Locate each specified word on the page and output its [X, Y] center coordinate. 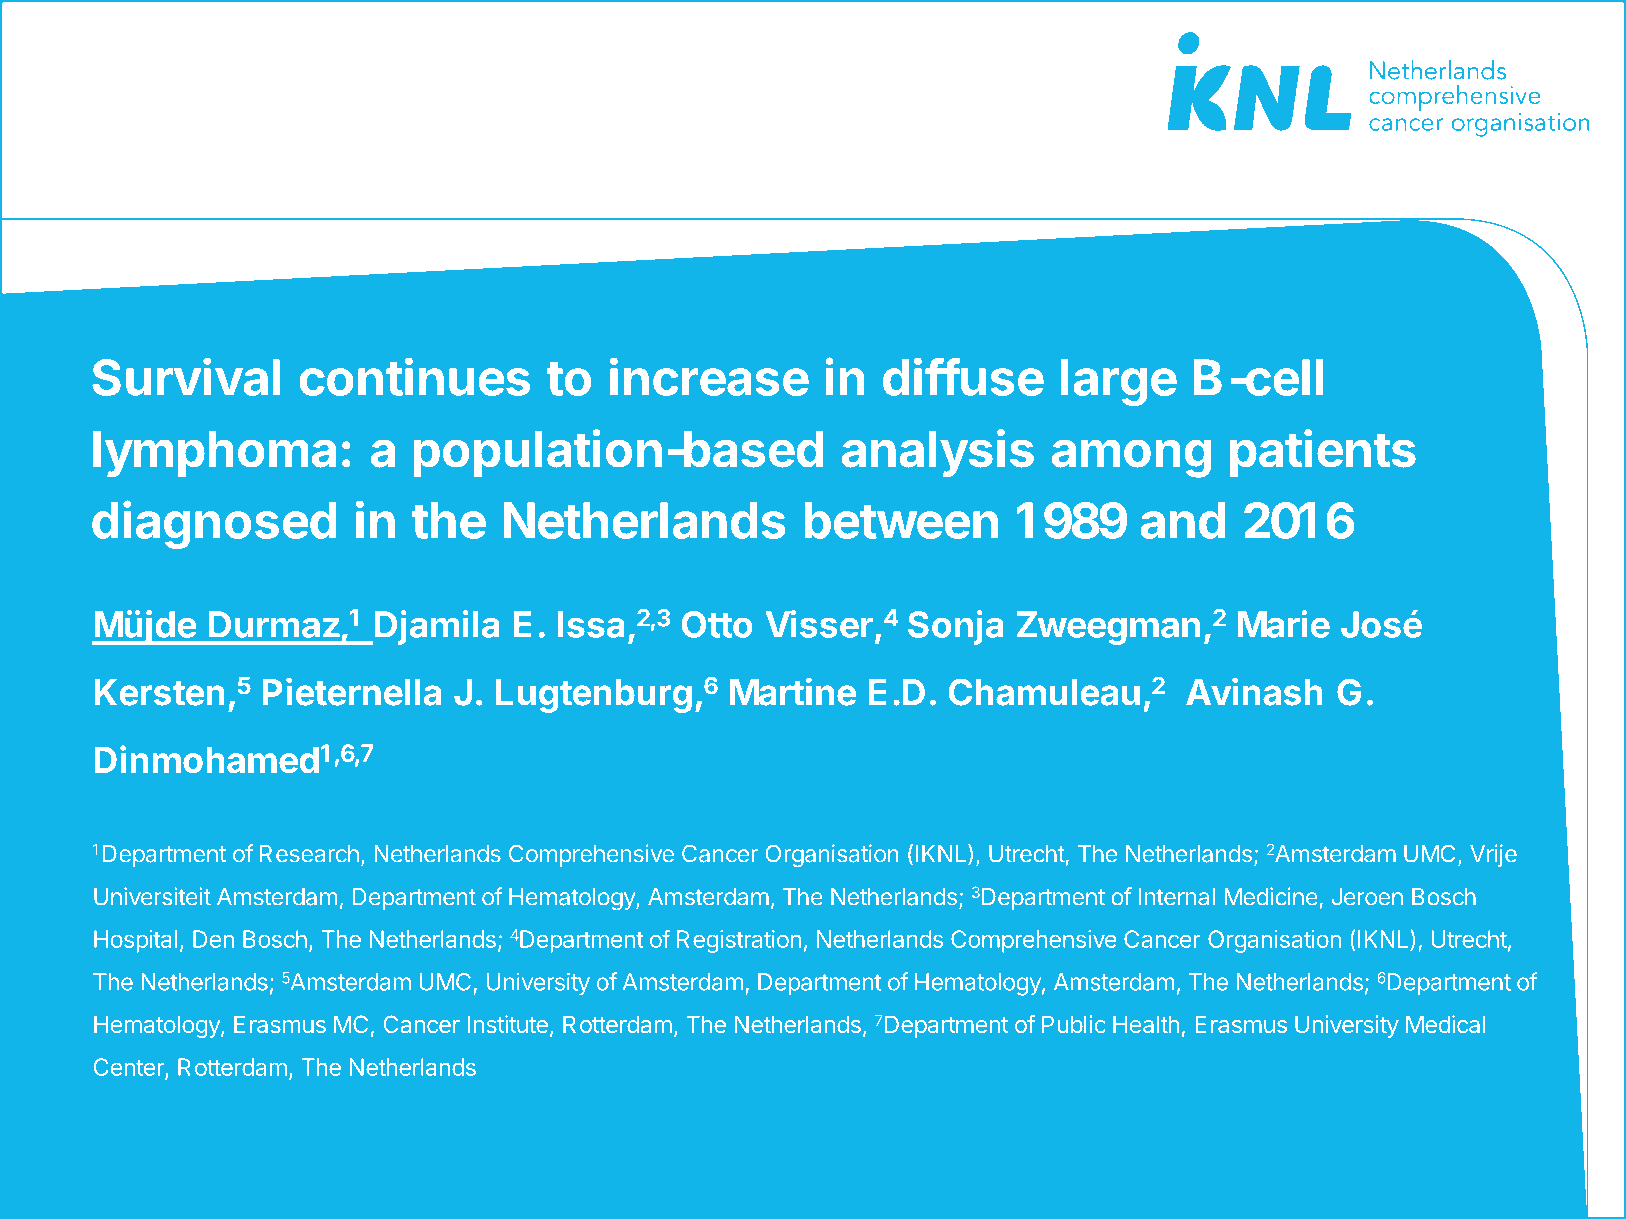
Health [1146, 1024]
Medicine [1271, 896]
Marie [1284, 624]
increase [709, 376]
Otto [717, 624]
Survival [186, 376]
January [935, 1159]
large [1119, 382]
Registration [739, 941]
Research [309, 854]
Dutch [219, 1156]
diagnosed [214, 524]
